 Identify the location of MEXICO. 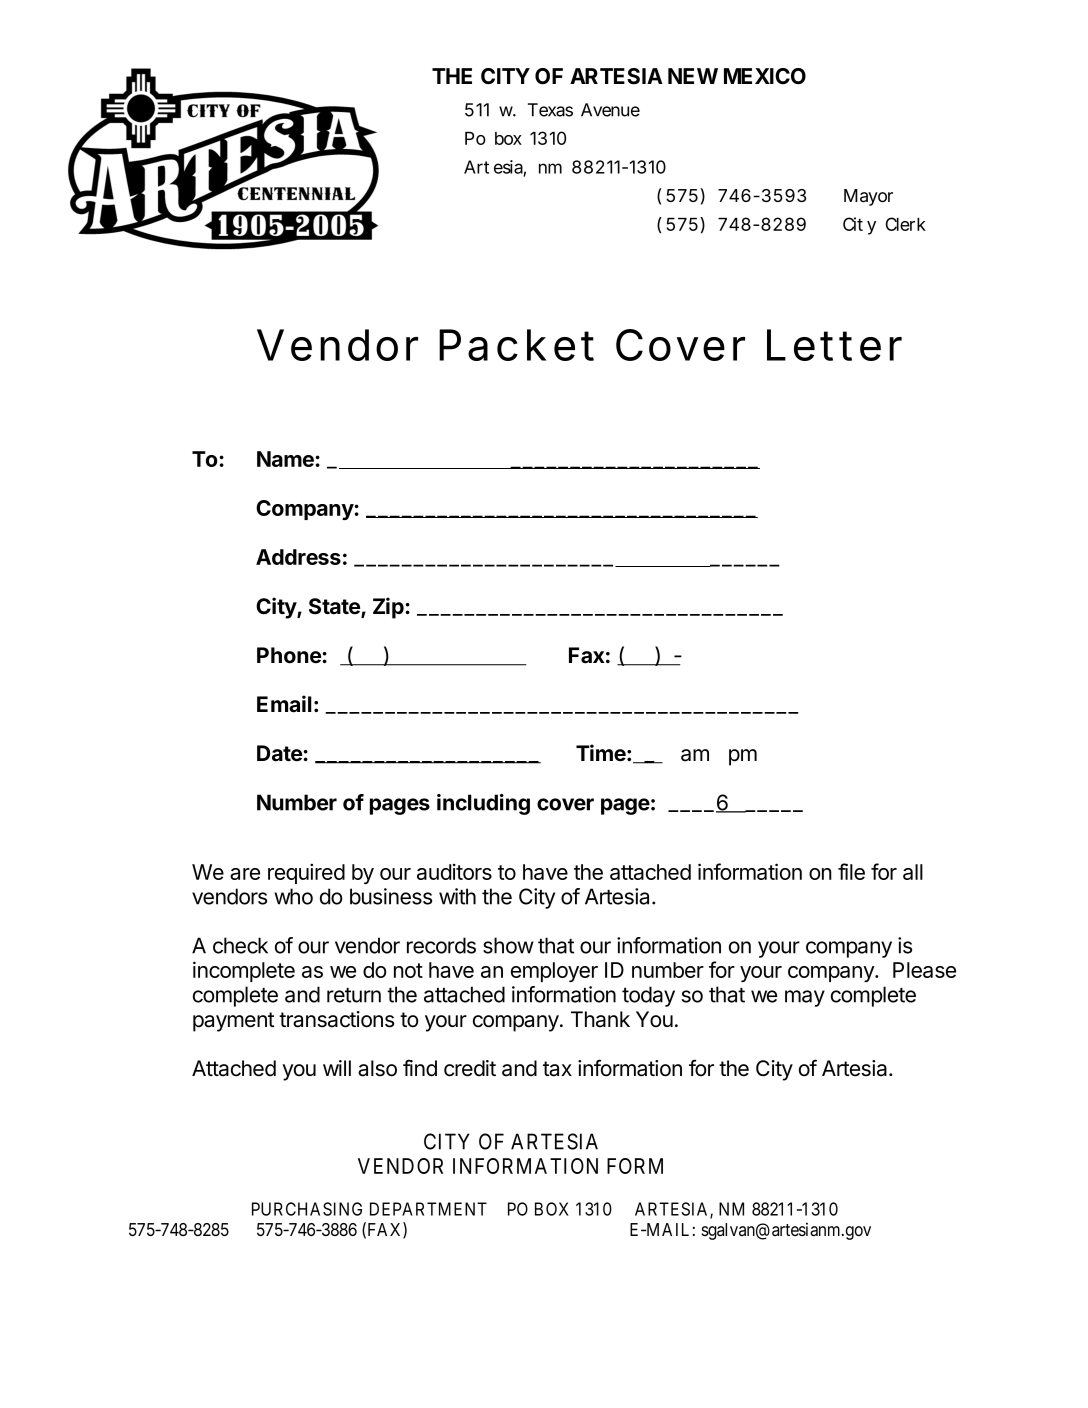
(765, 76).
